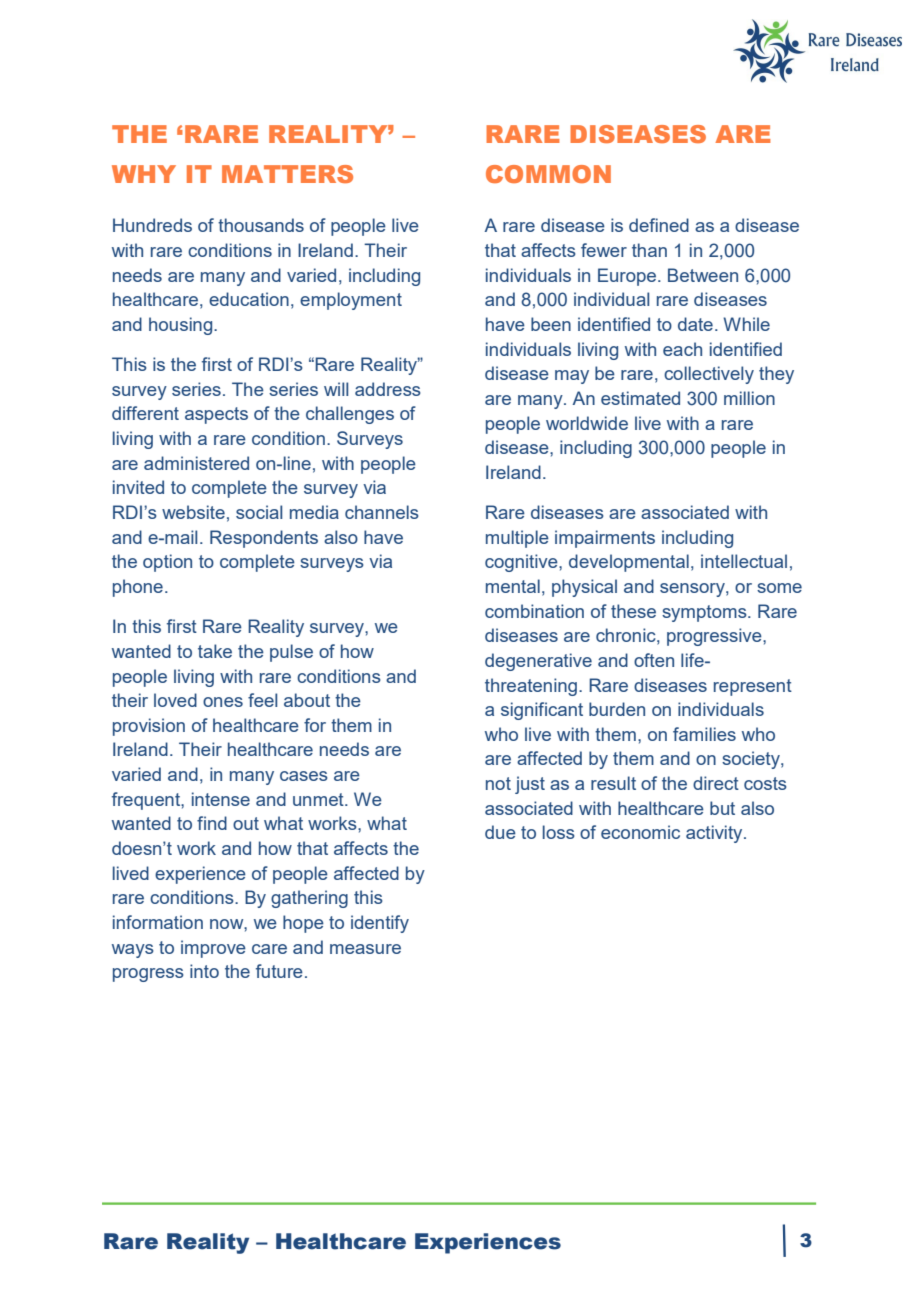  I want to click on defined, so click(659, 225).
